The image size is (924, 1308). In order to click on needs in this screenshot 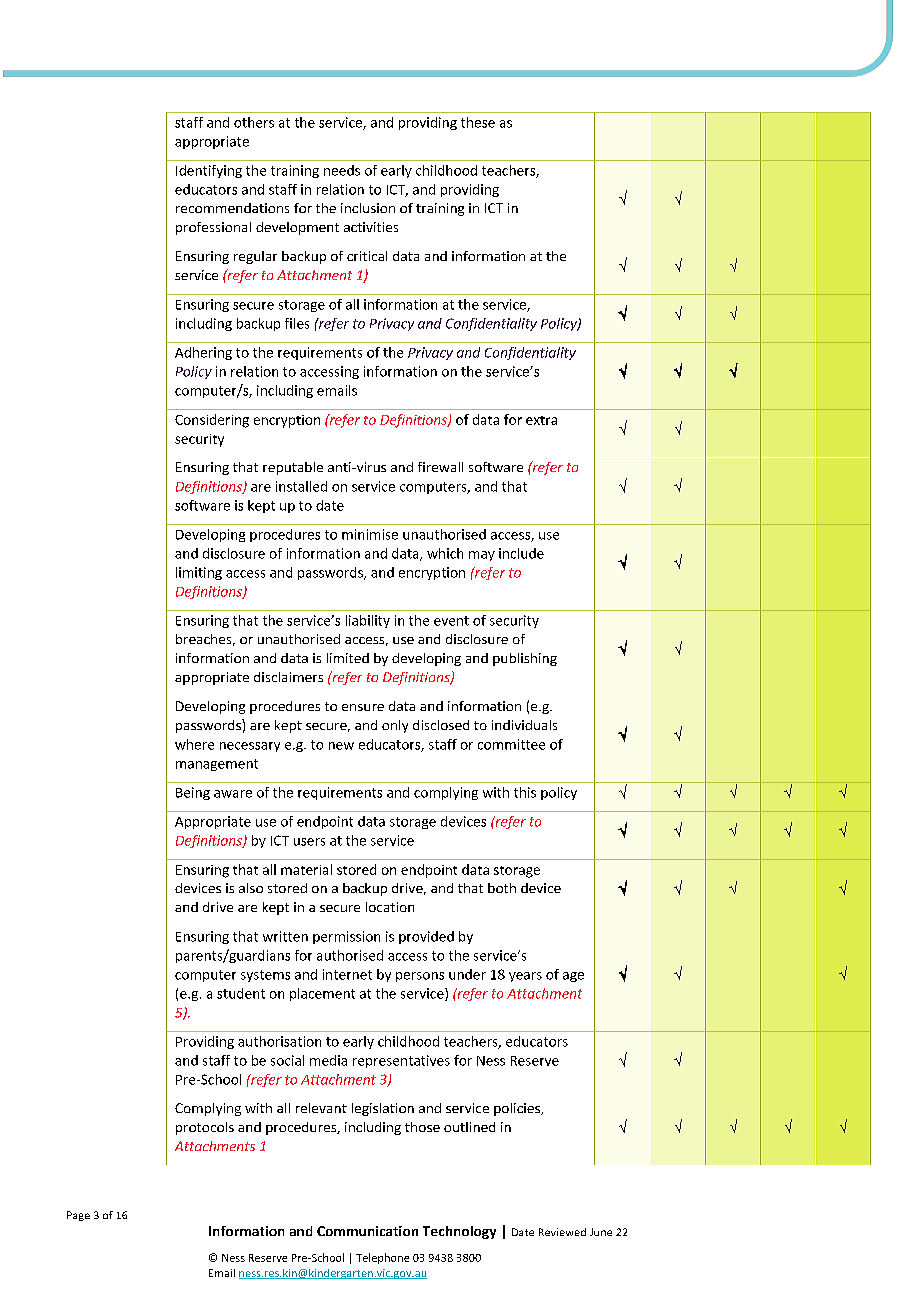, I will do `click(342, 170)`.
